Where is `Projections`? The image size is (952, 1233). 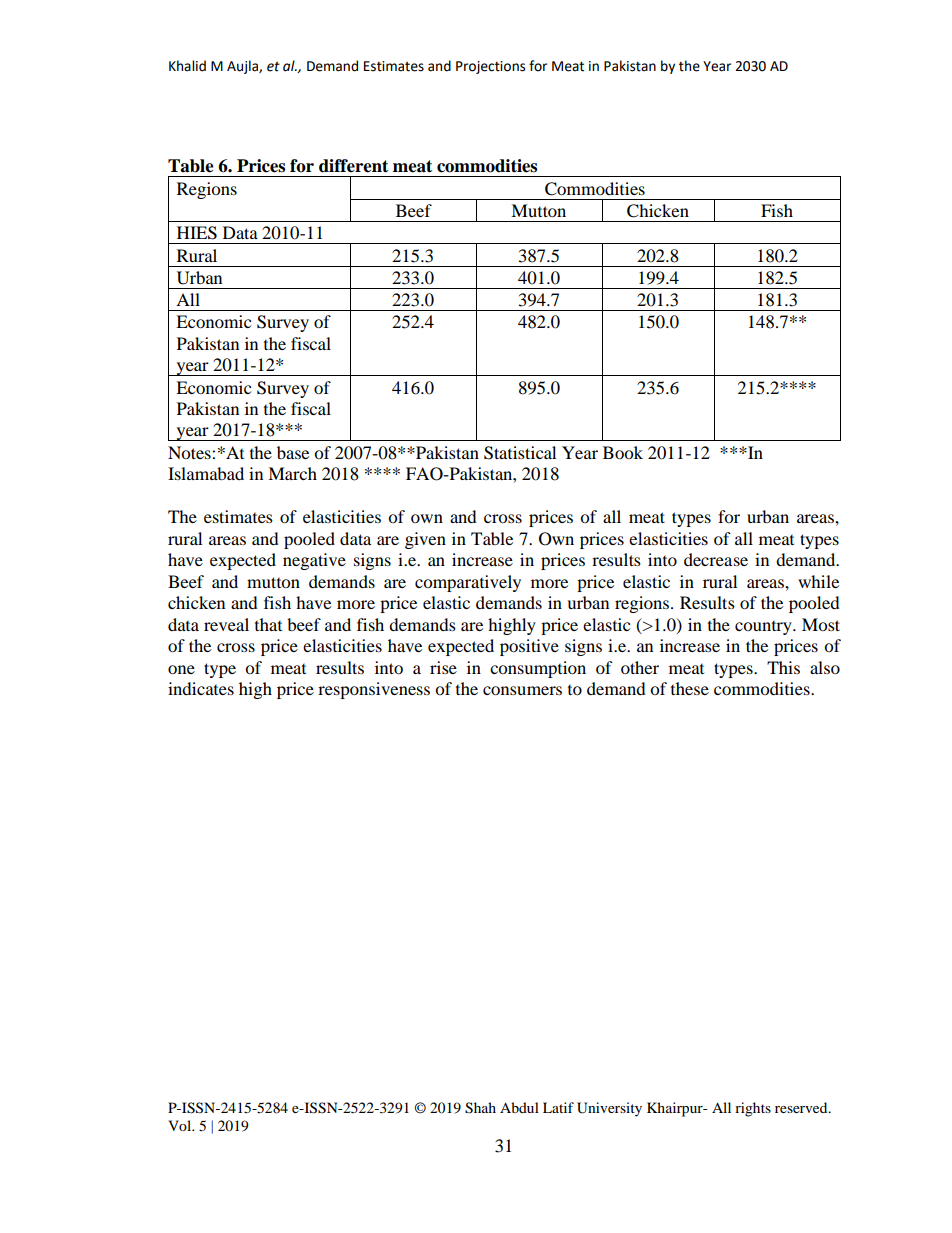 Projections is located at coordinates (490, 67).
